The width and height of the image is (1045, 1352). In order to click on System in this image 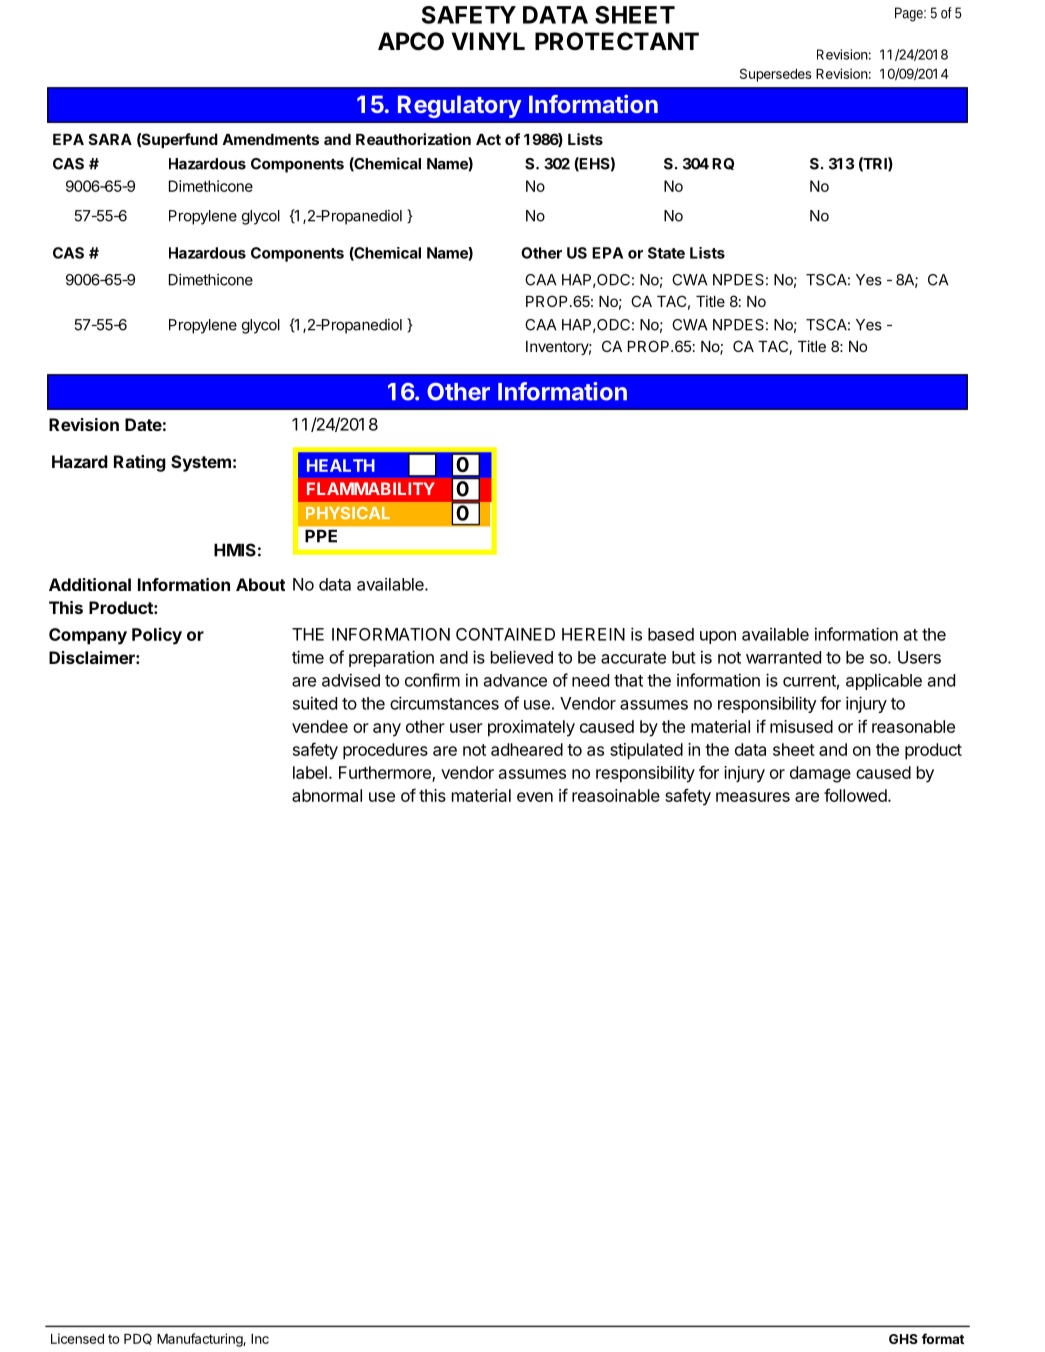, I will do `click(201, 463)`.
